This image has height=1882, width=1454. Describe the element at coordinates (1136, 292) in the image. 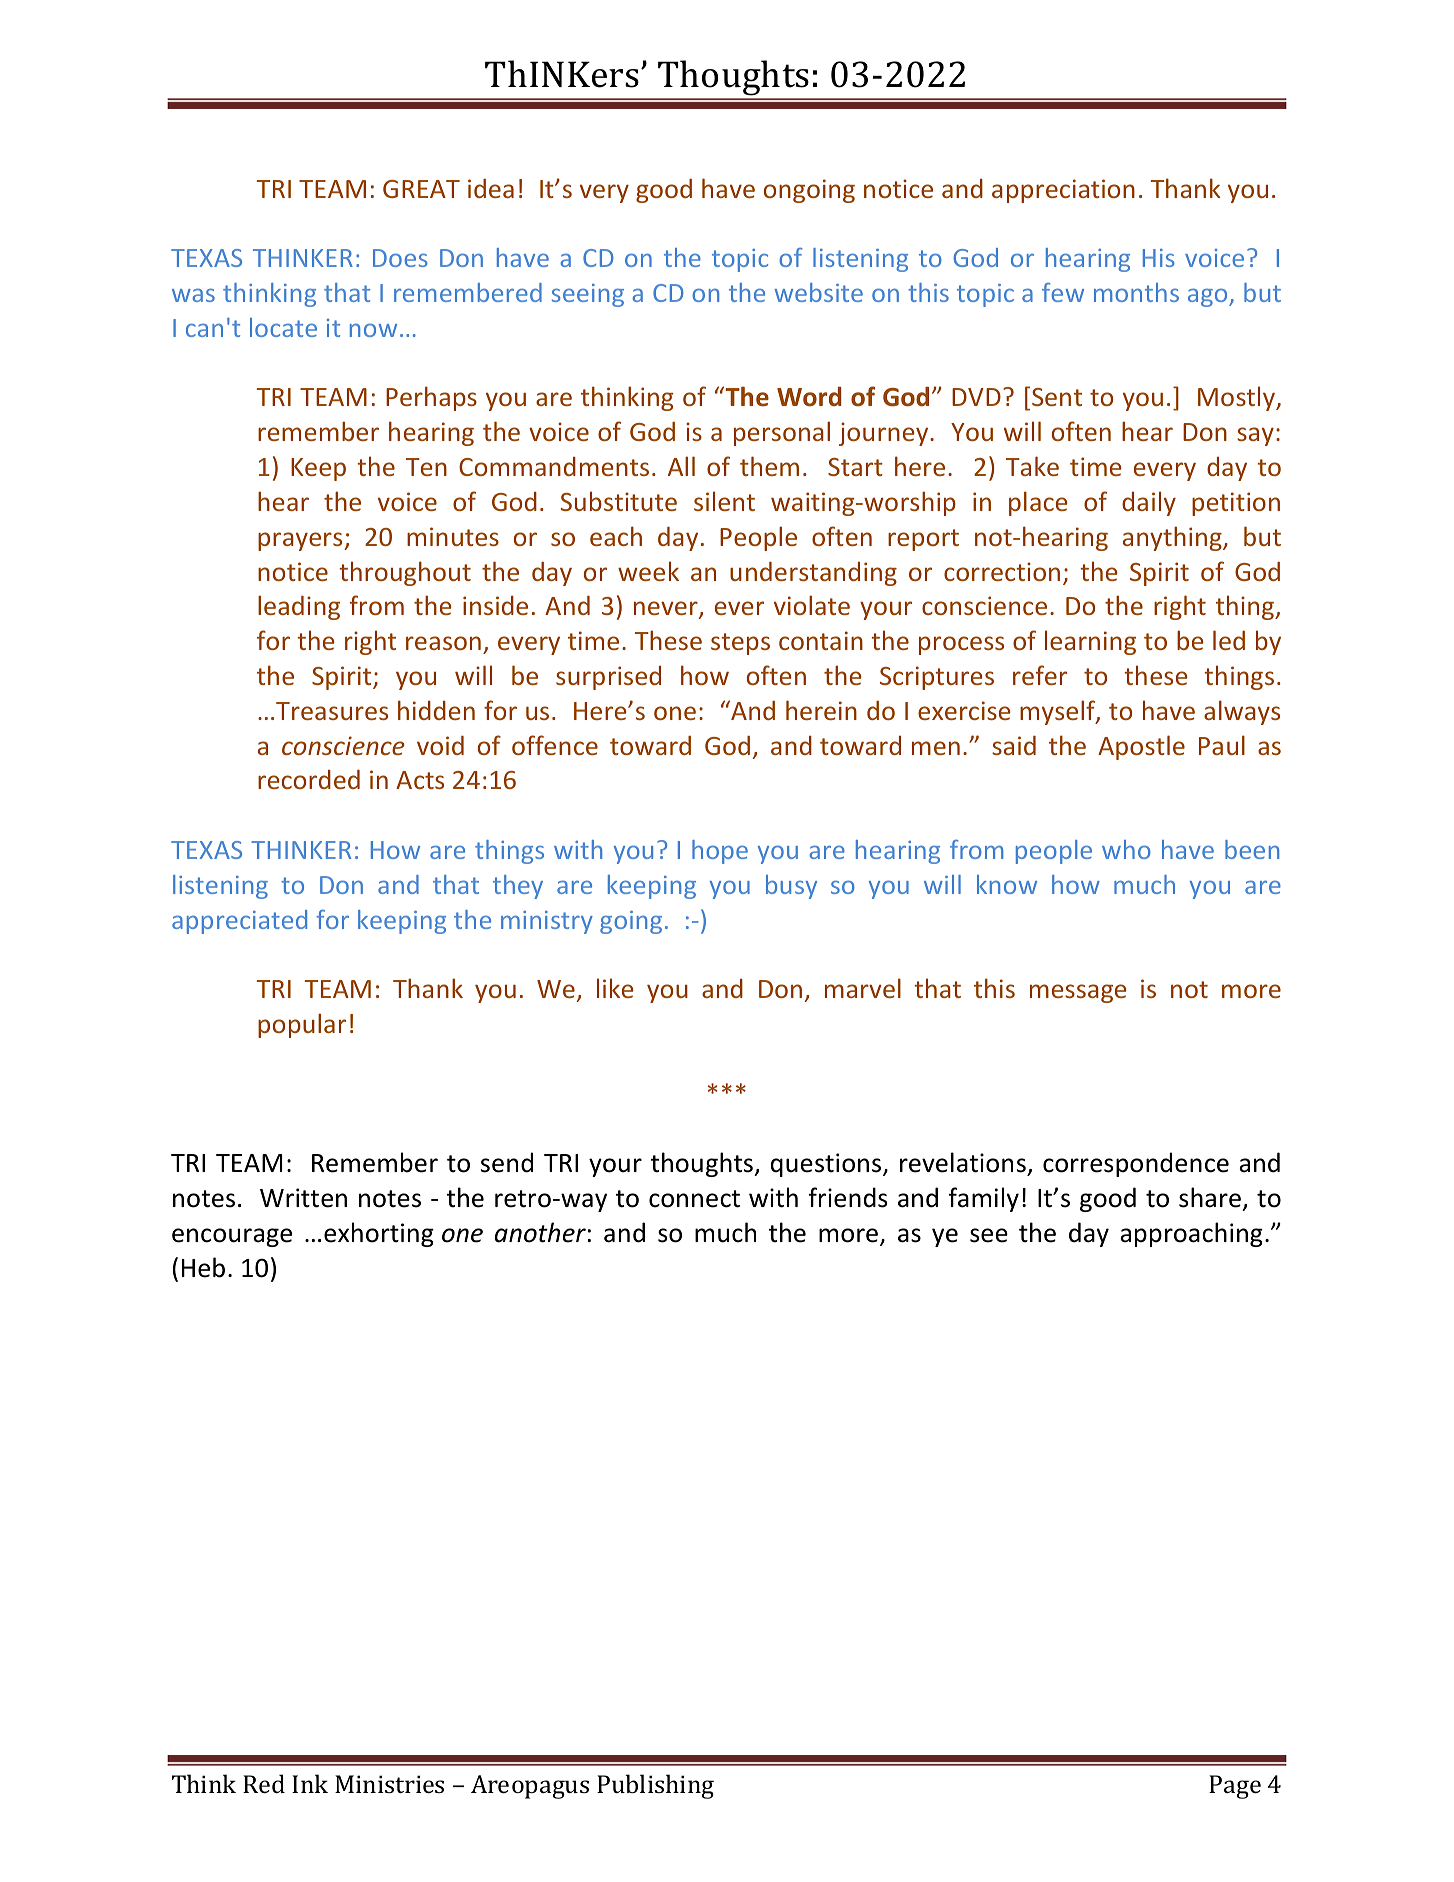

I see `months` at that location.
